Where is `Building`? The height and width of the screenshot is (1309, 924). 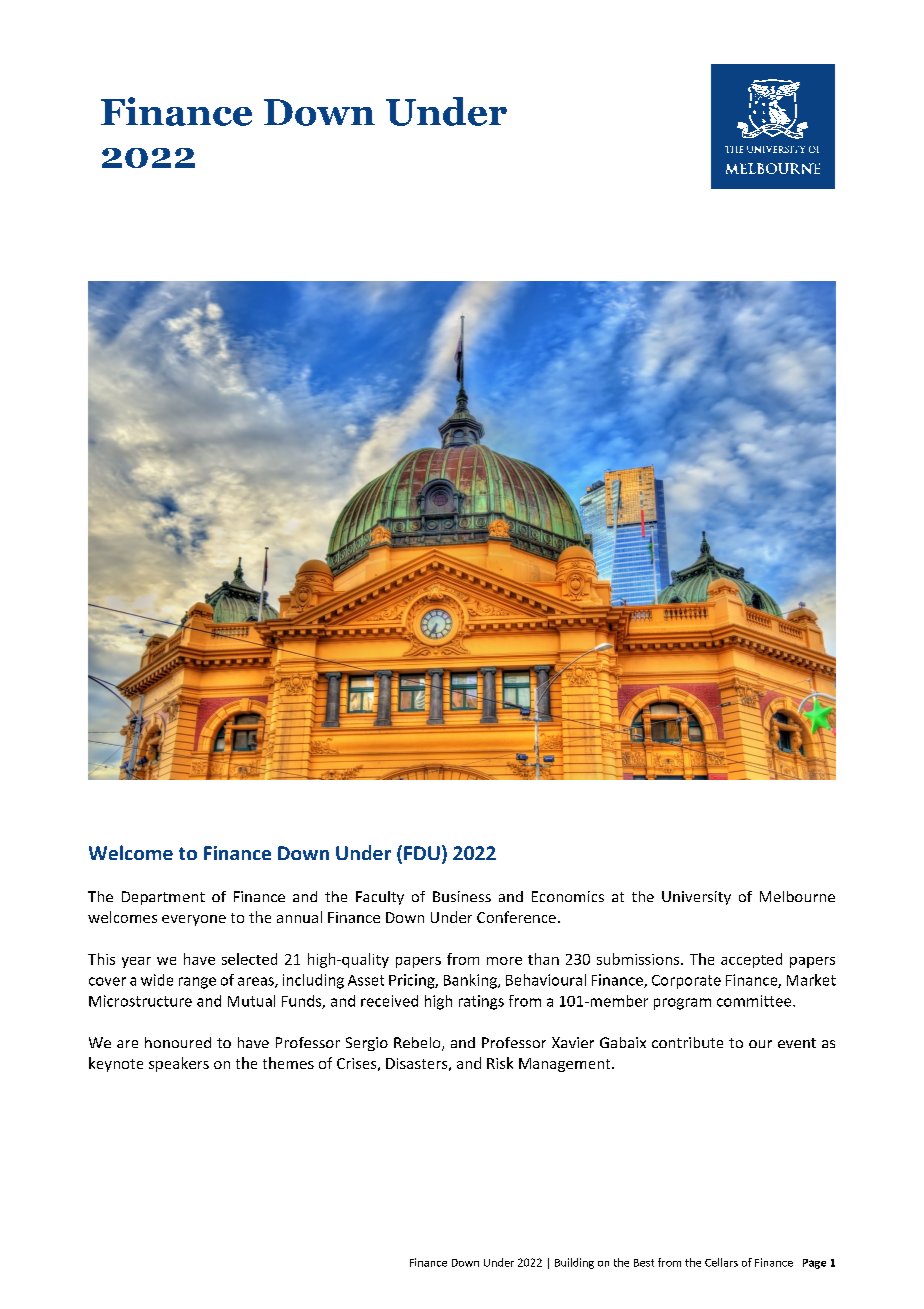
Building is located at coordinates (574, 1263).
